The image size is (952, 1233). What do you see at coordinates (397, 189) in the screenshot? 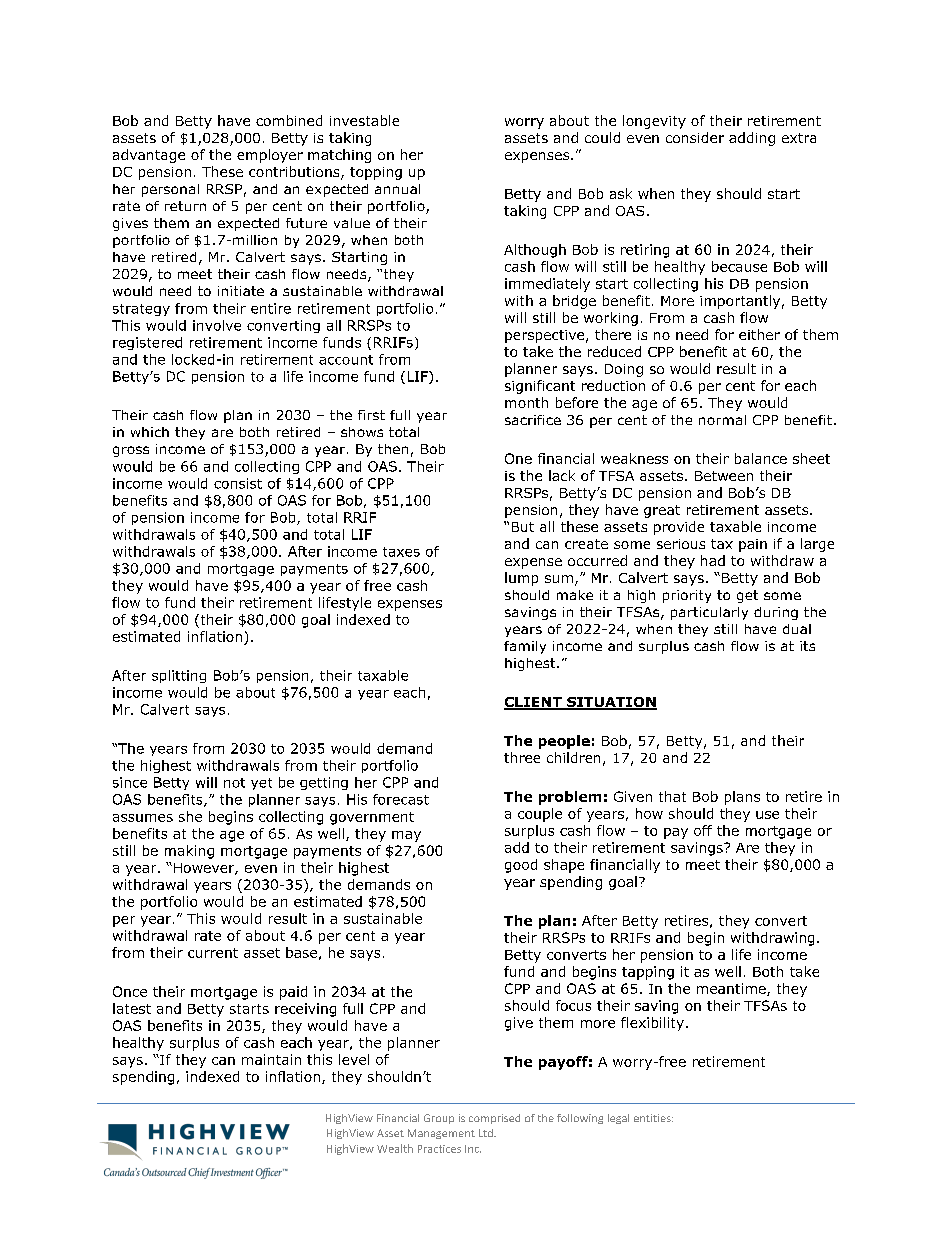
I see `annual` at bounding box center [397, 189].
